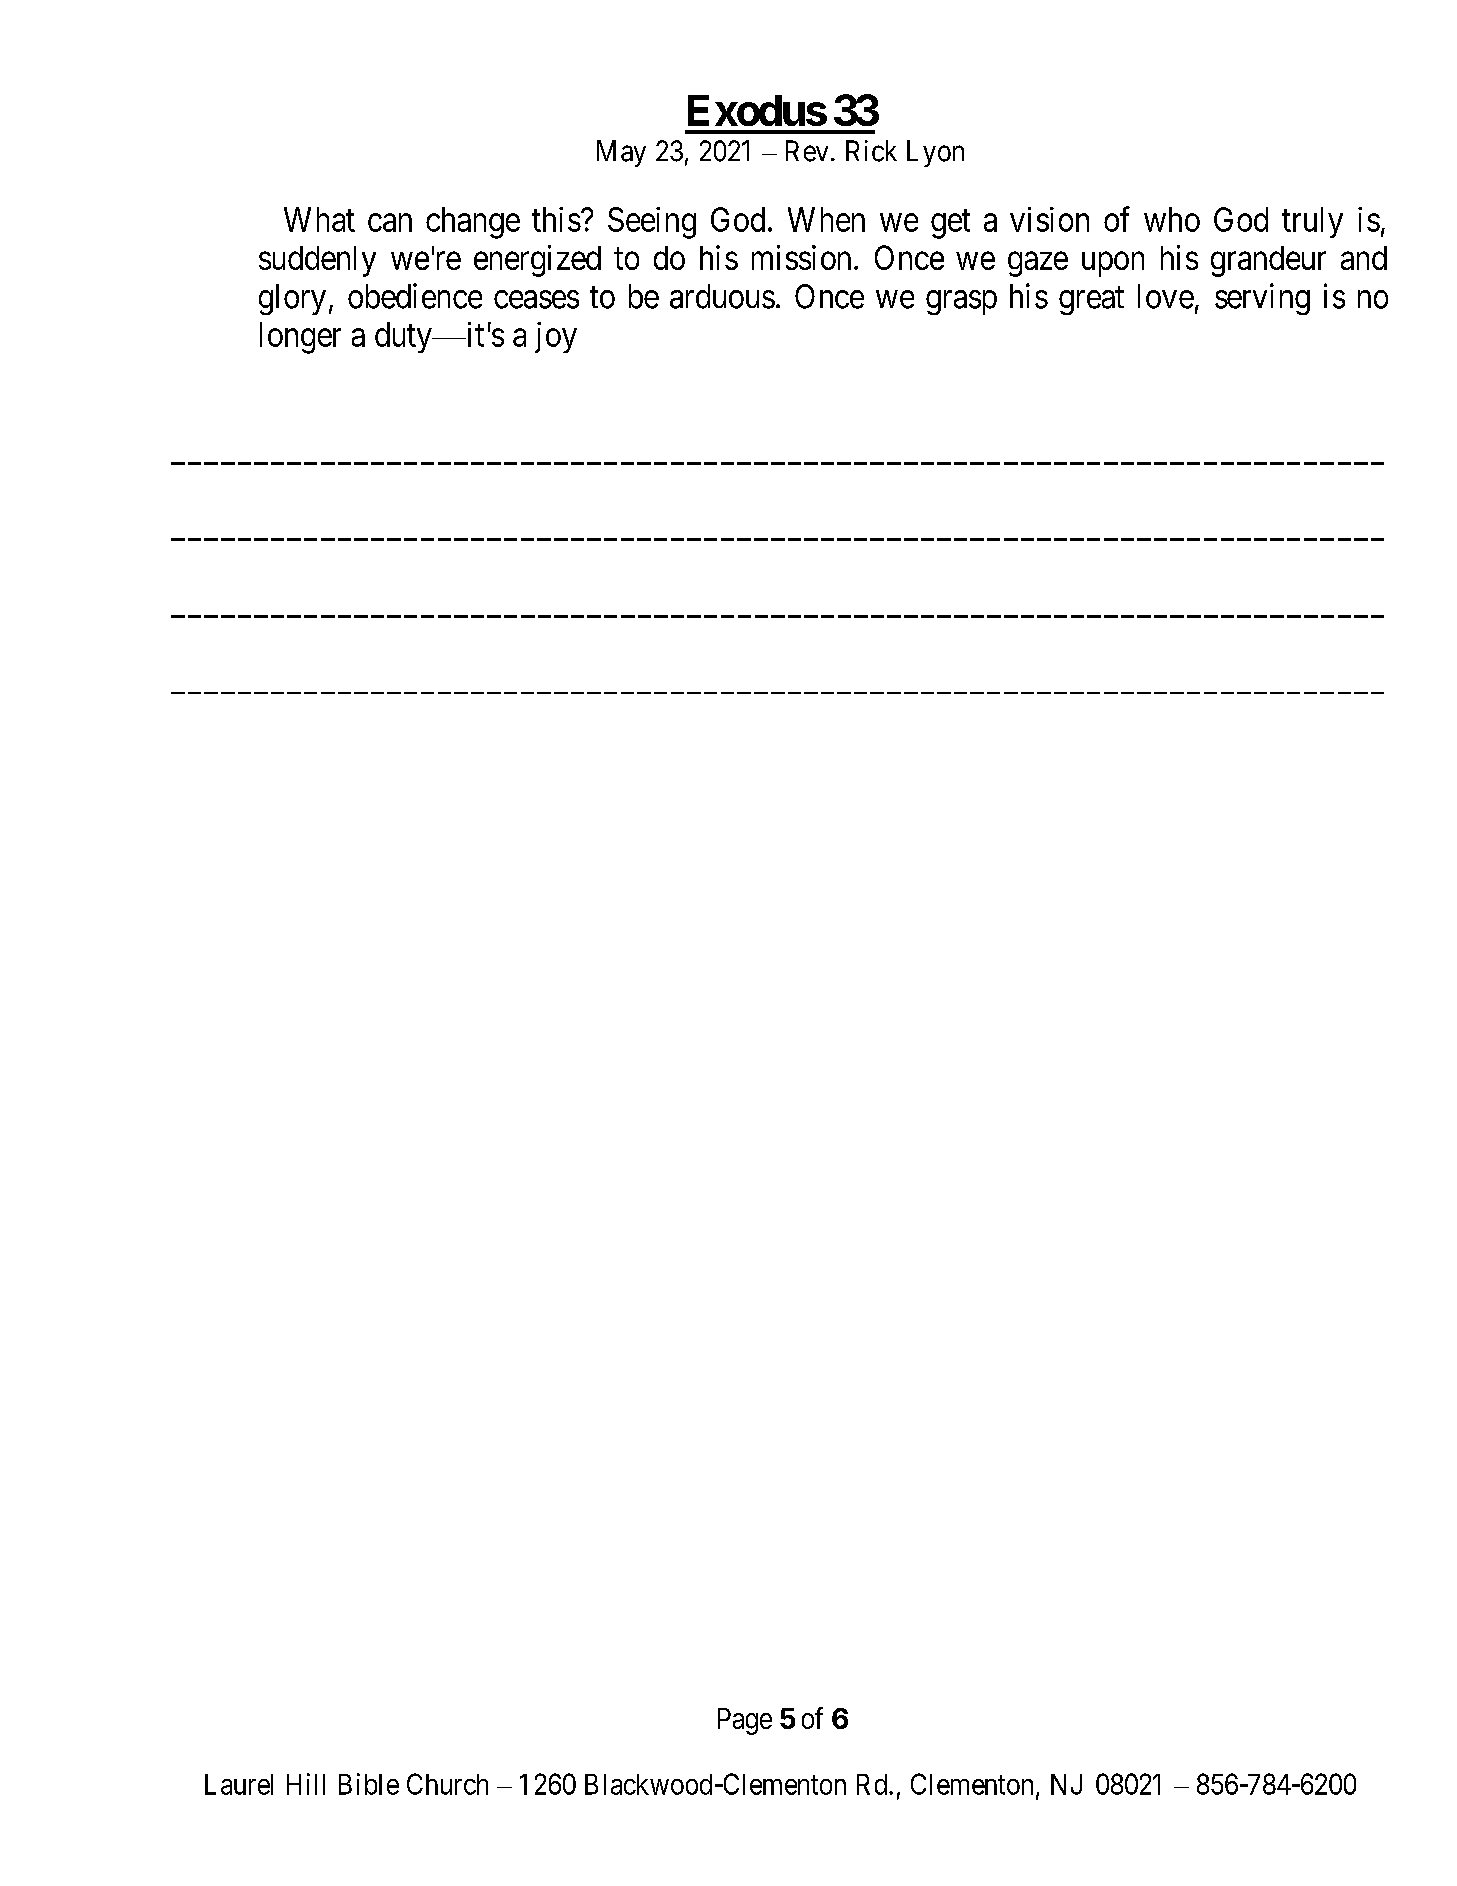 The height and width of the screenshot is (1886, 1457). Describe the element at coordinates (447, 1784) in the screenshot. I see `Church` at that location.
